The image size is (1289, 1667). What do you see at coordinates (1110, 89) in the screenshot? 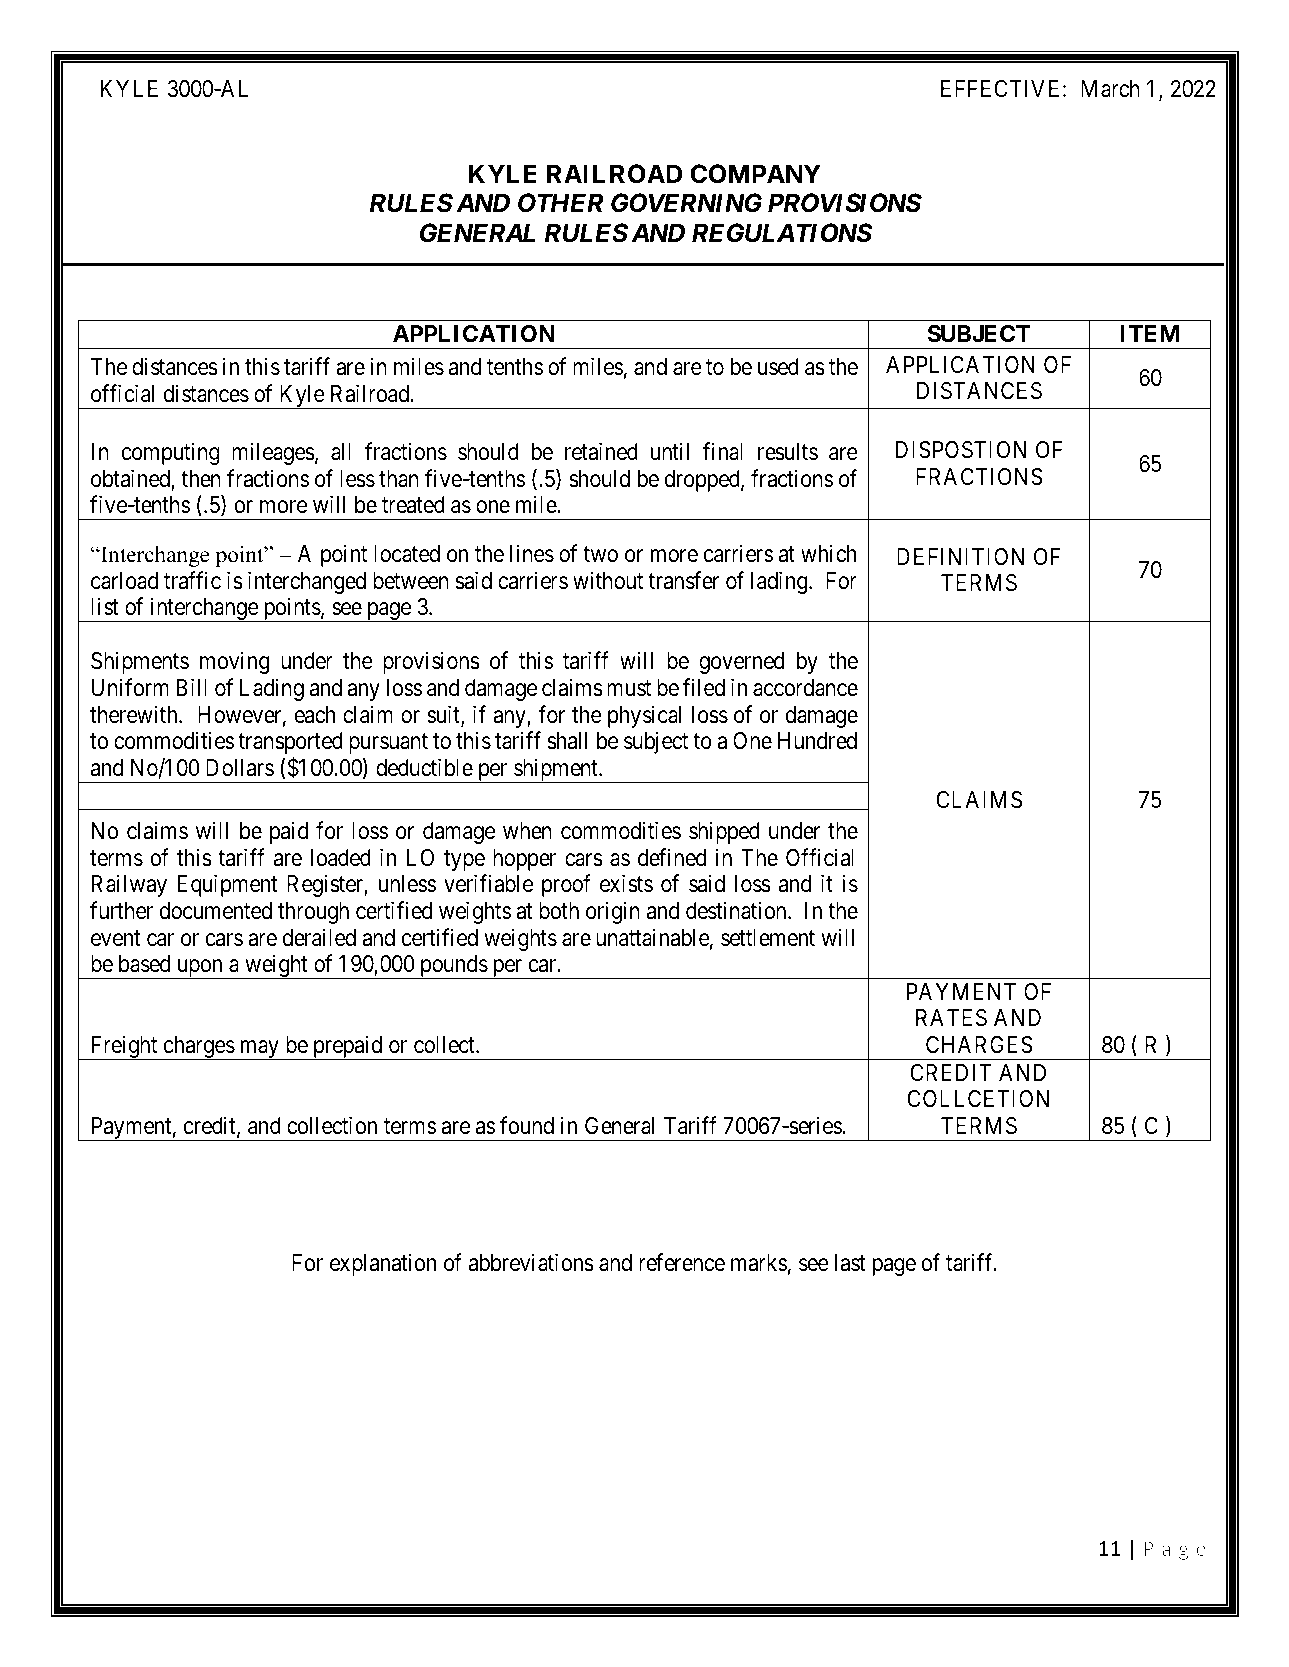
I see `March` at bounding box center [1110, 89].
